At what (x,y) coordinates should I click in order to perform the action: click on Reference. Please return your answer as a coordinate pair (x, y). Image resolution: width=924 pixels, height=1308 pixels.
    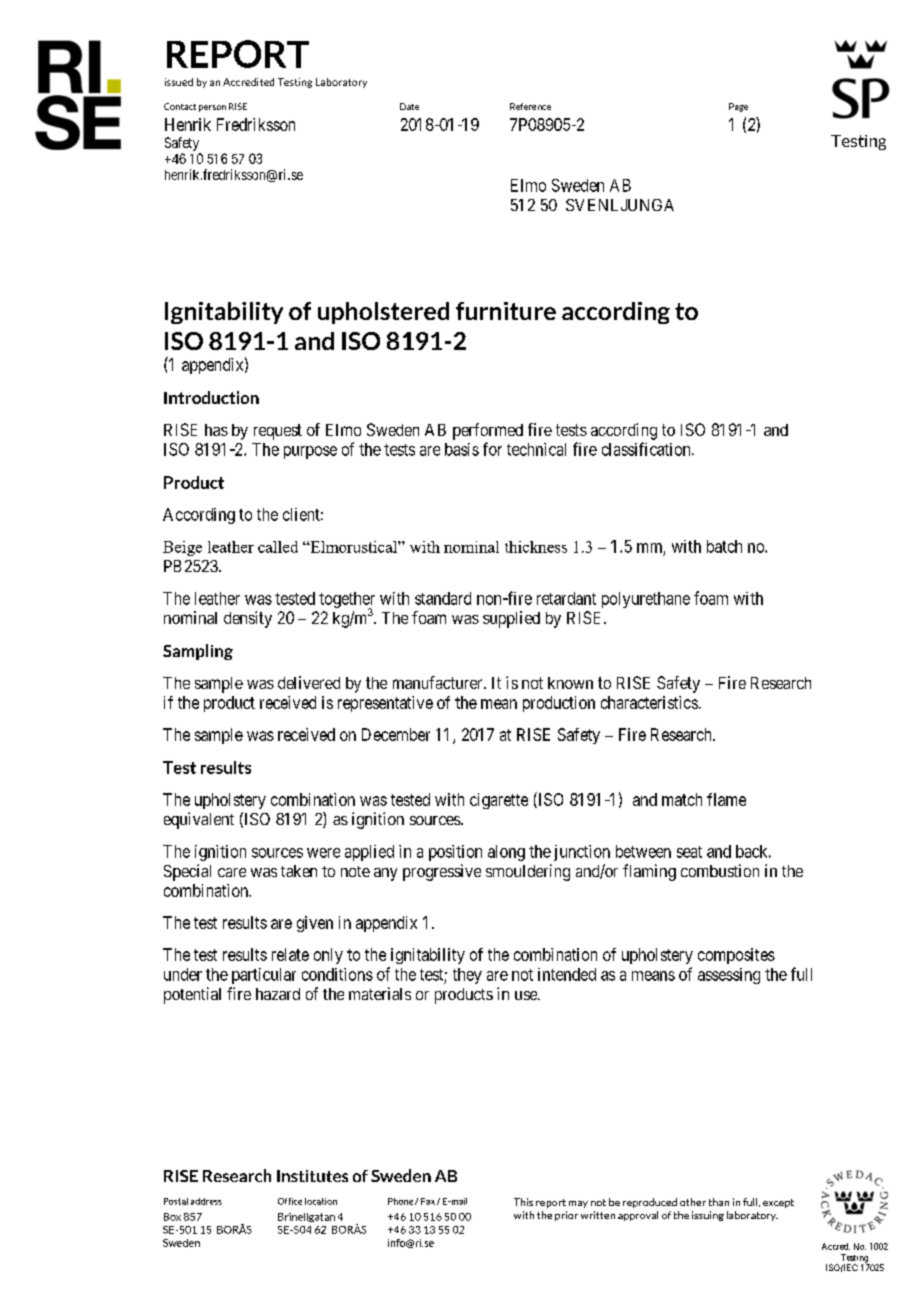
    Looking at the image, I should click on (530, 106).
